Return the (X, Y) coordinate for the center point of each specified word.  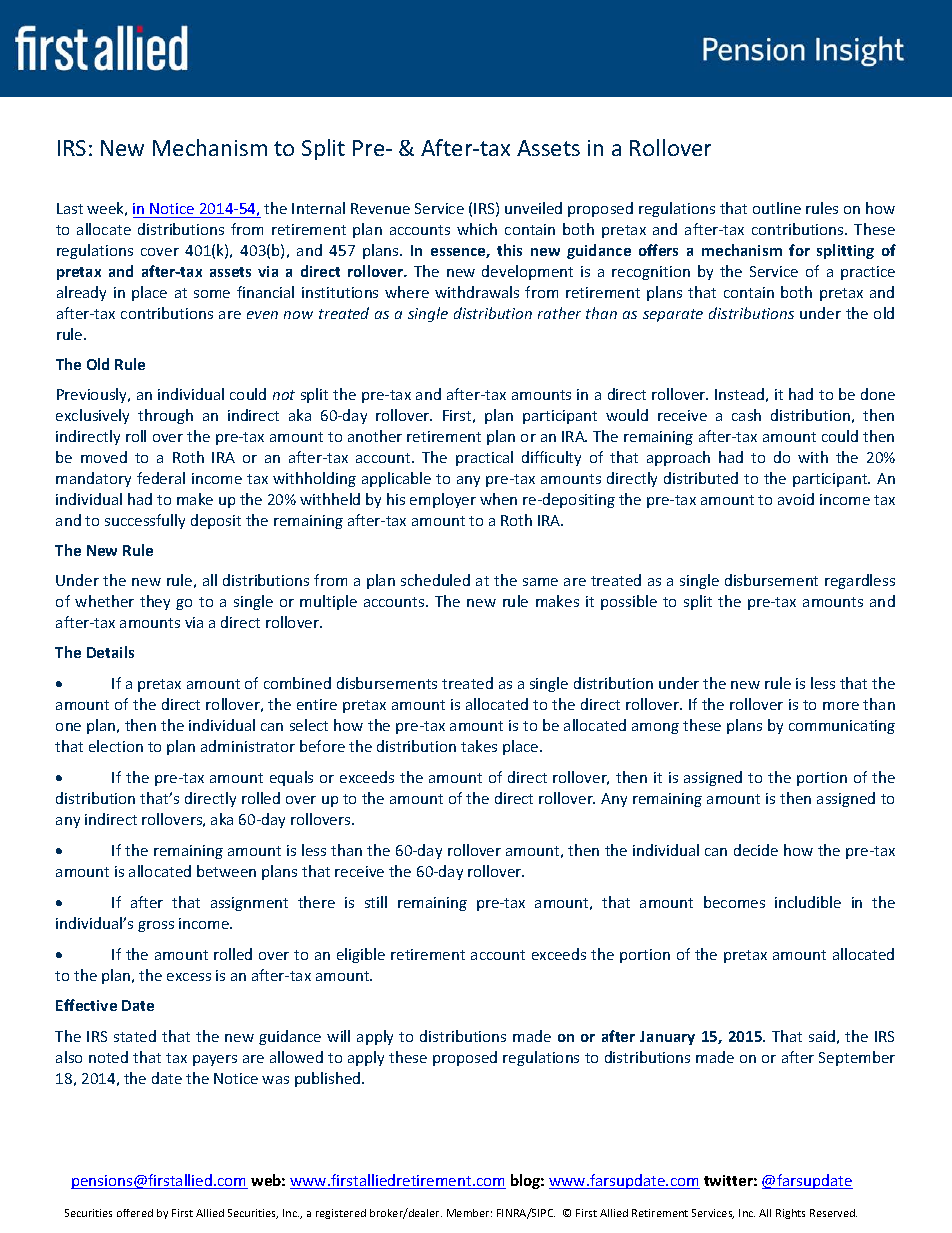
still (376, 902)
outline (777, 208)
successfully (145, 521)
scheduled (435, 580)
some (212, 294)
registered (341, 1214)
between (226, 871)
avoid (796, 499)
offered (135, 1213)
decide (756, 850)
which (477, 229)
